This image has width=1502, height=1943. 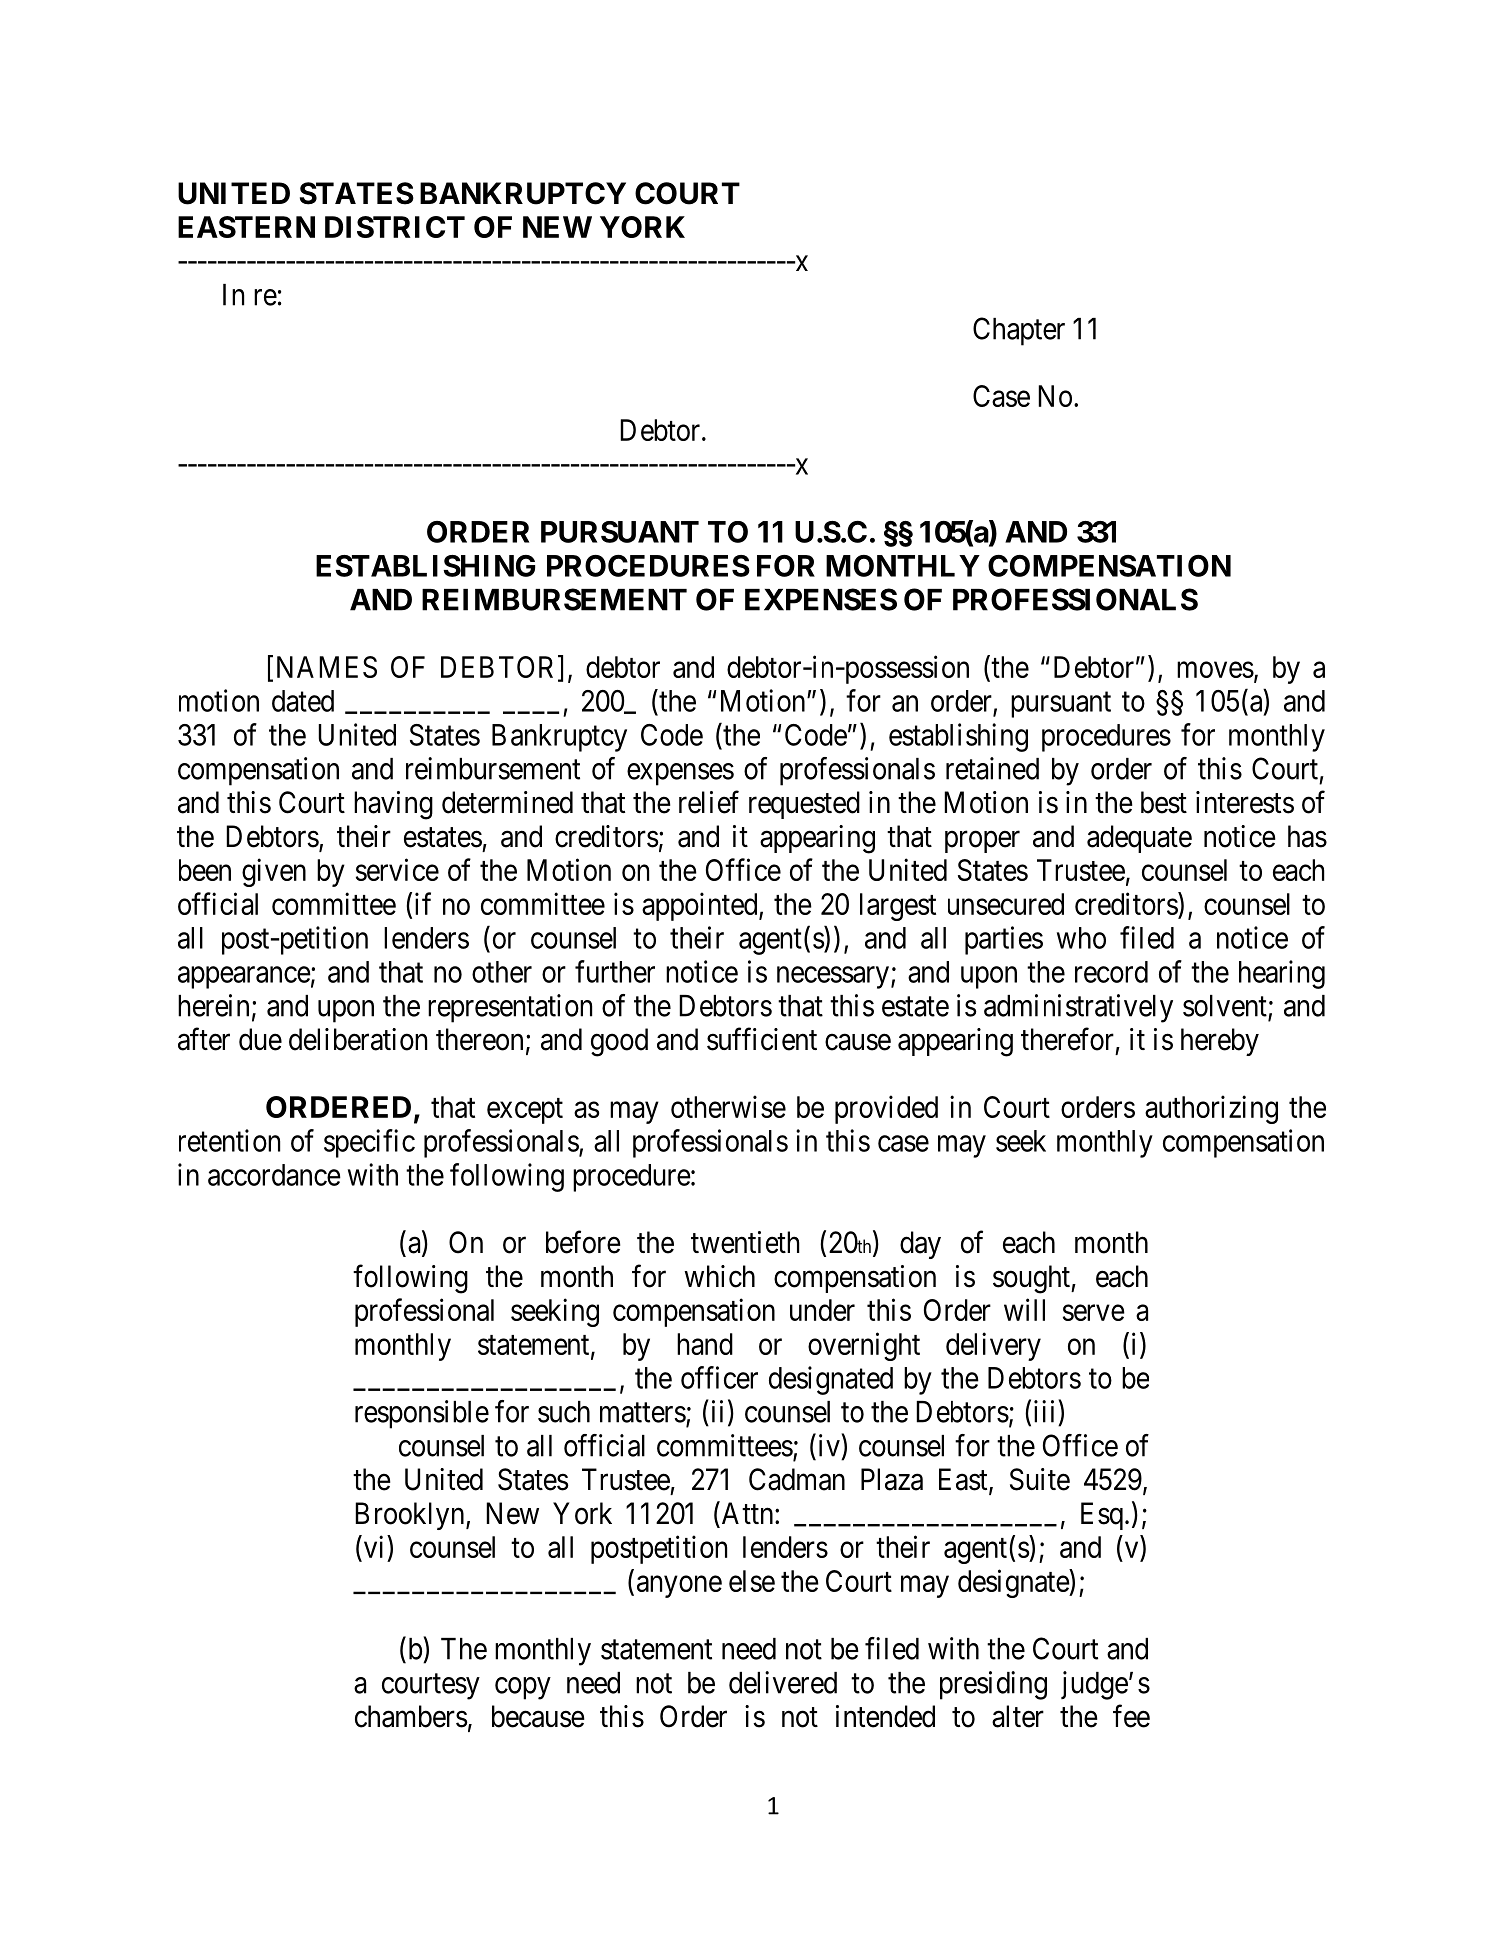 I want to click on necessary, so click(x=834, y=977).
